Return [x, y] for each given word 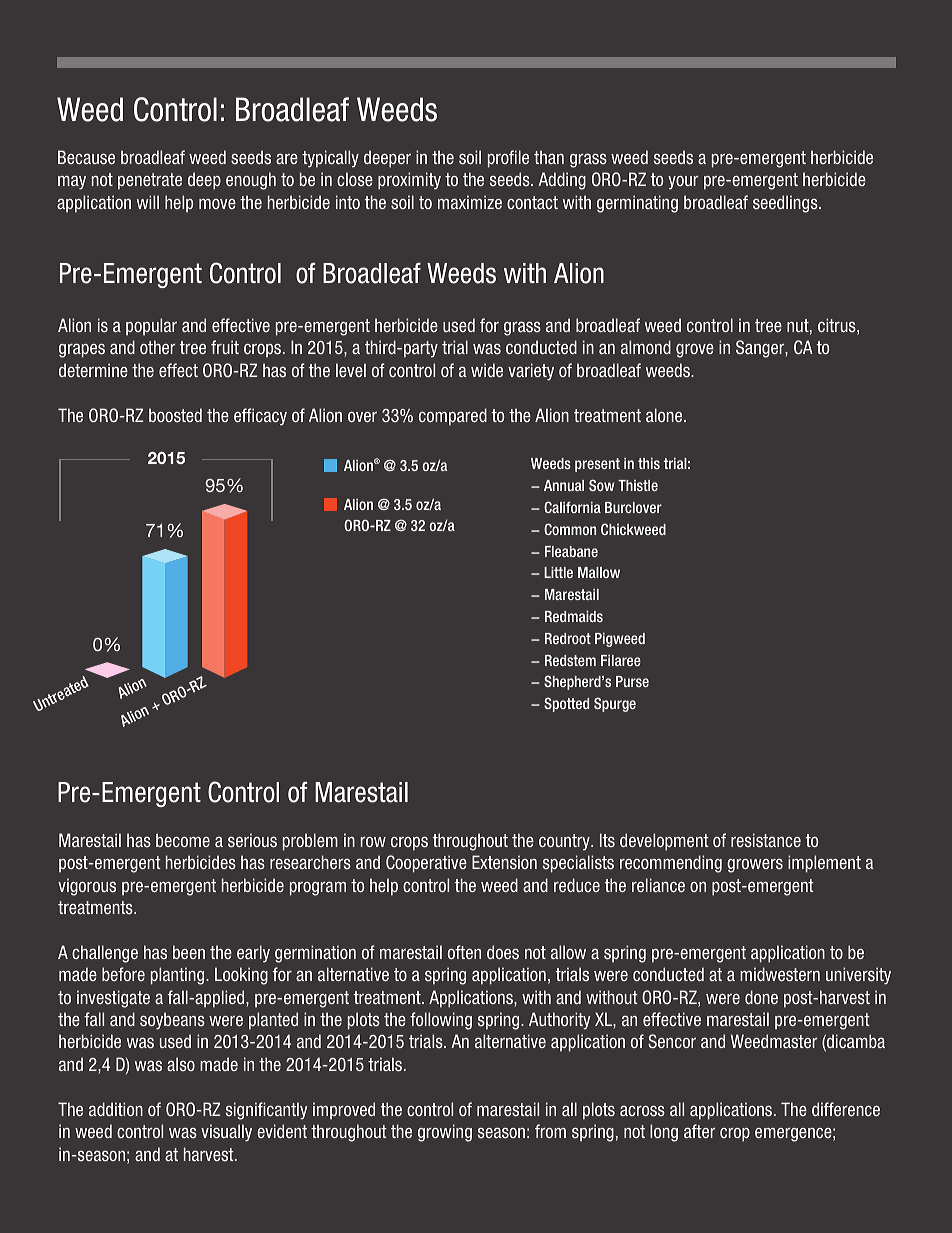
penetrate [150, 181]
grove [695, 351]
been [189, 952]
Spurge [615, 704]
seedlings [786, 204]
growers [755, 866]
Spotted [566, 704]
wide [487, 370]
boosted [175, 415]
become [183, 840]
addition [116, 1109]
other [158, 347]
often [464, 952]
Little [558, 572]
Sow [601, 485]
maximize [470, 202]
